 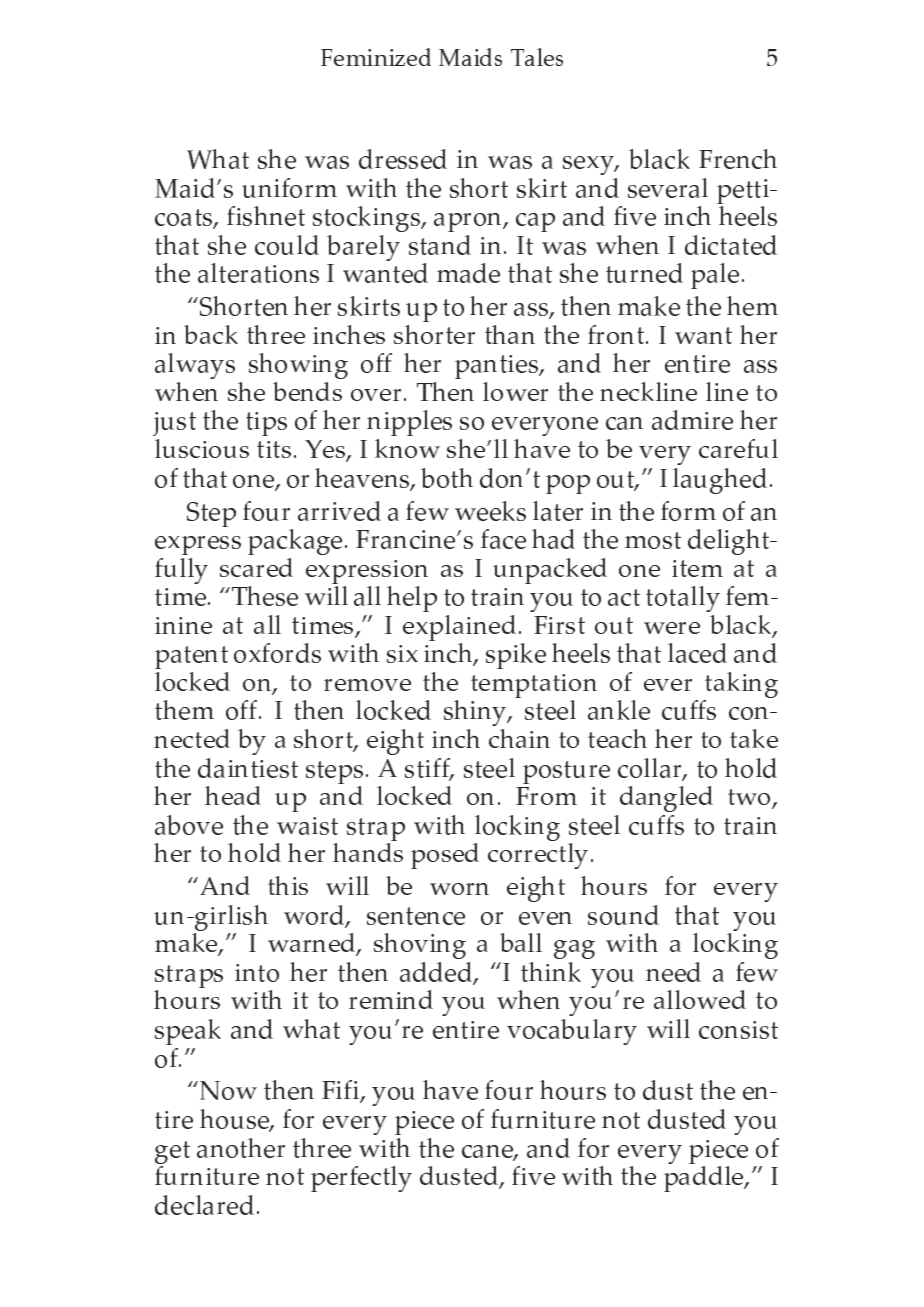 I want to click on dangled, so click(x=666, y=799).
